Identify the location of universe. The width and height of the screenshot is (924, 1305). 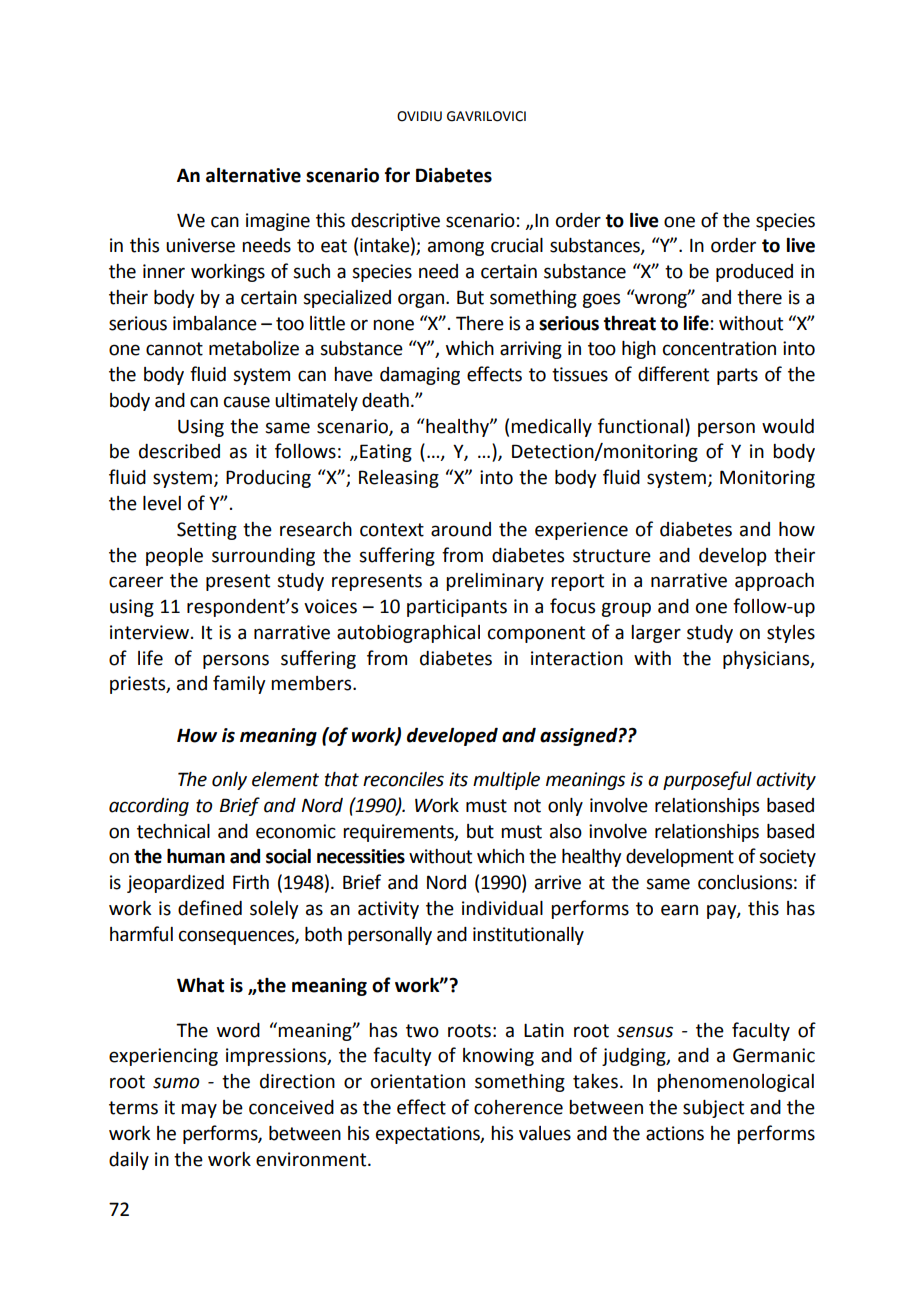
(200, 245).
